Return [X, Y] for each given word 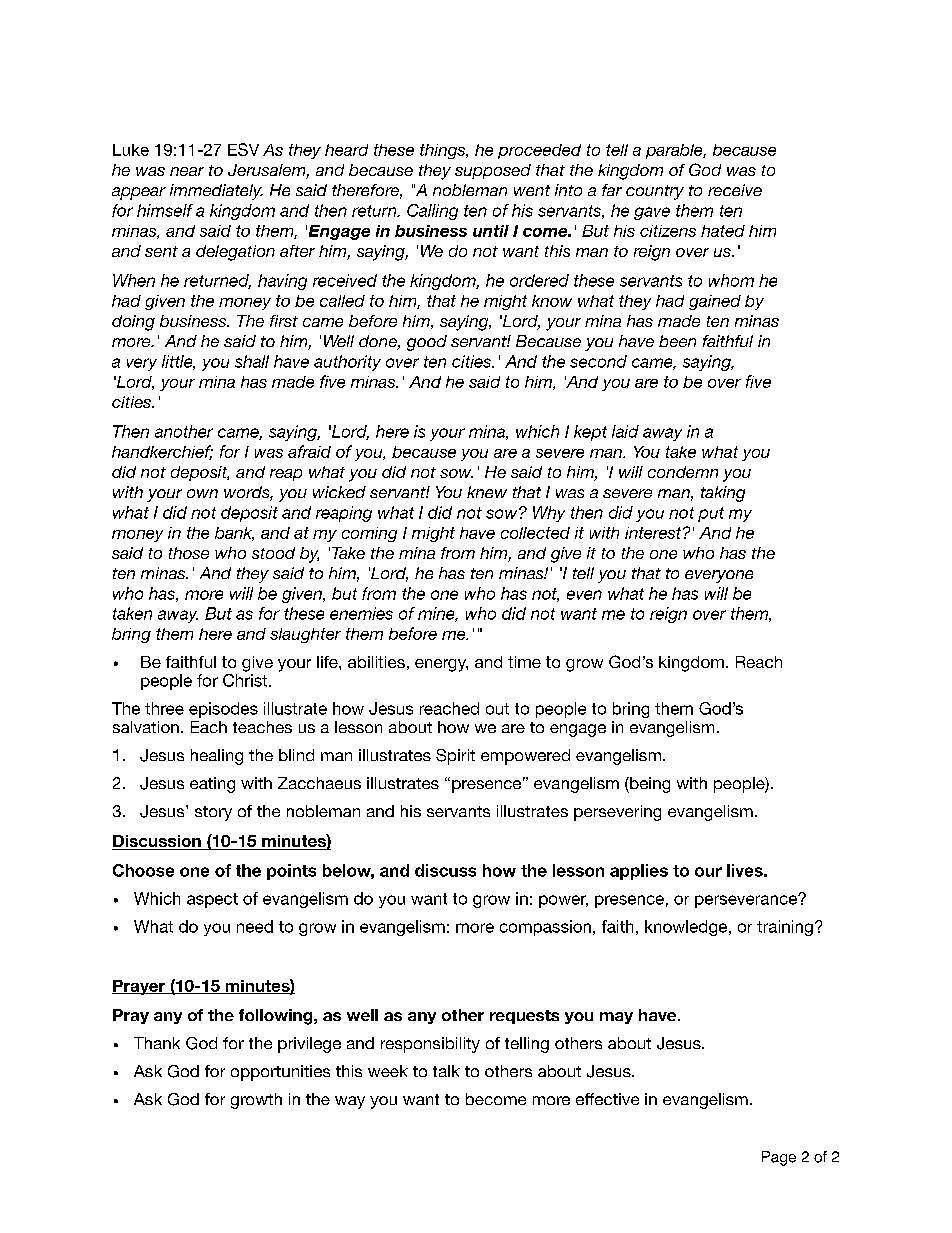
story [213, 813]
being [649, 785]
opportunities [280, 1073]
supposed [493, 171]
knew [487, 492]
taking [723, 494]
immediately [216, 192]
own [202, 493]
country [655, 192]
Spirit [455, 757]
